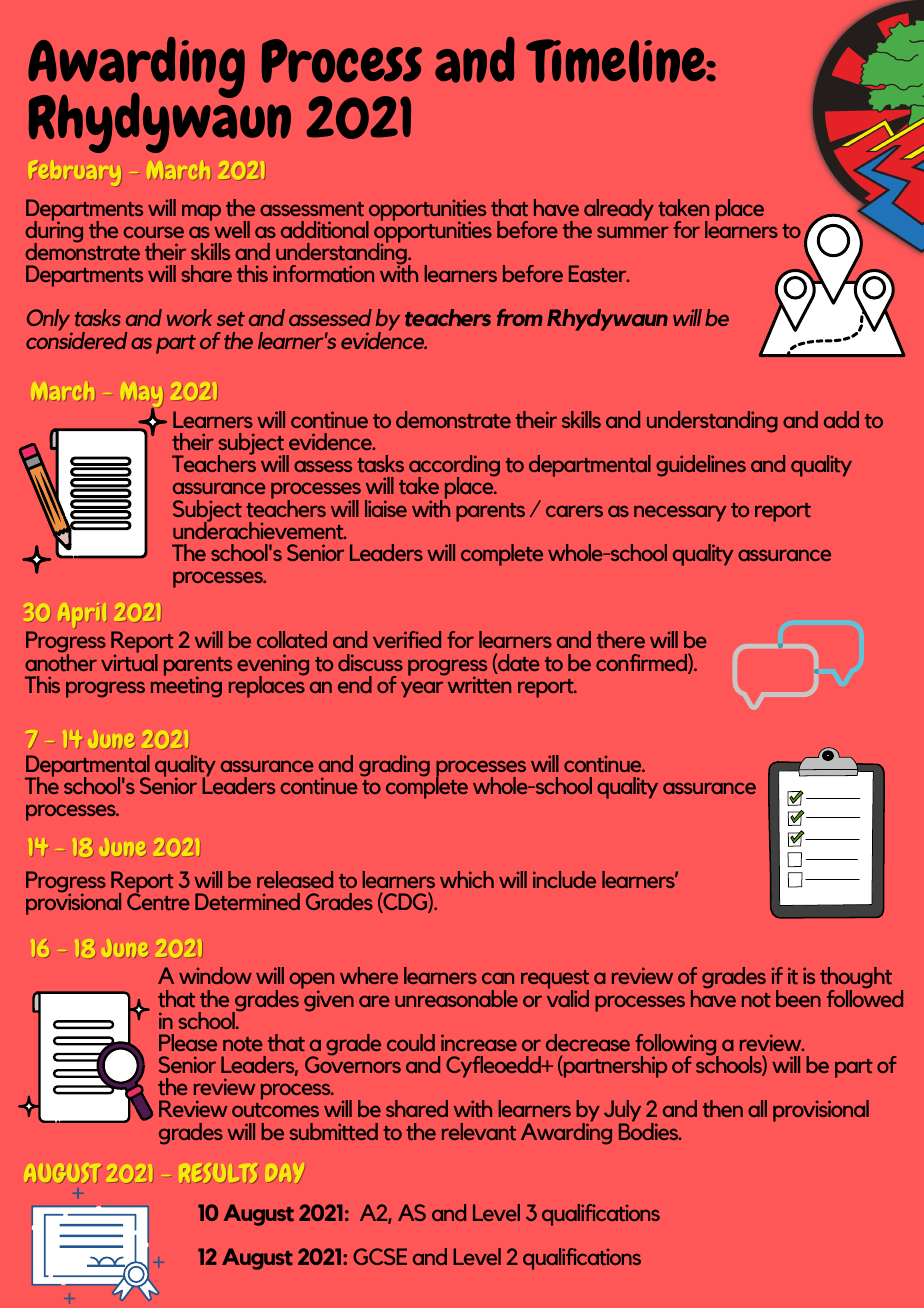 The image size is (924, 1308). What do you see at coordinates (153, 232) in the document?
I see `course` at bounding box center [153, 232].
